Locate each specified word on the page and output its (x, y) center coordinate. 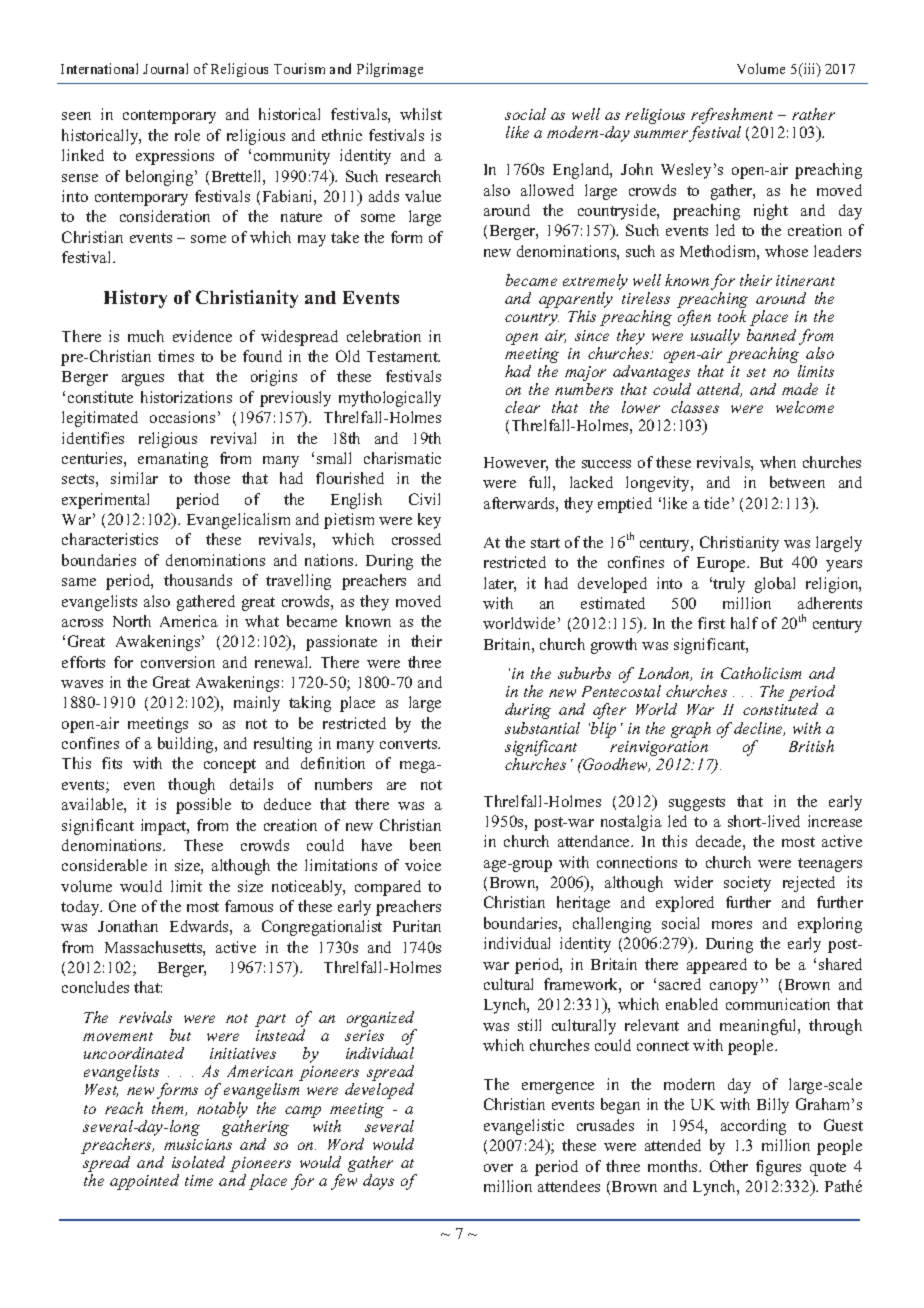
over (498, 1168)
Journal (165, 68)
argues (143, 380)
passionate (341, 643)
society (747, 884)
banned (771, 335)
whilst (421, 114)
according (753, 1127)
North (132, 621)
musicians (198, 1144)
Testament (403, 356)
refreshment (732, 117)
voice (423, 865)
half (744, 623)
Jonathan (128, 926)
